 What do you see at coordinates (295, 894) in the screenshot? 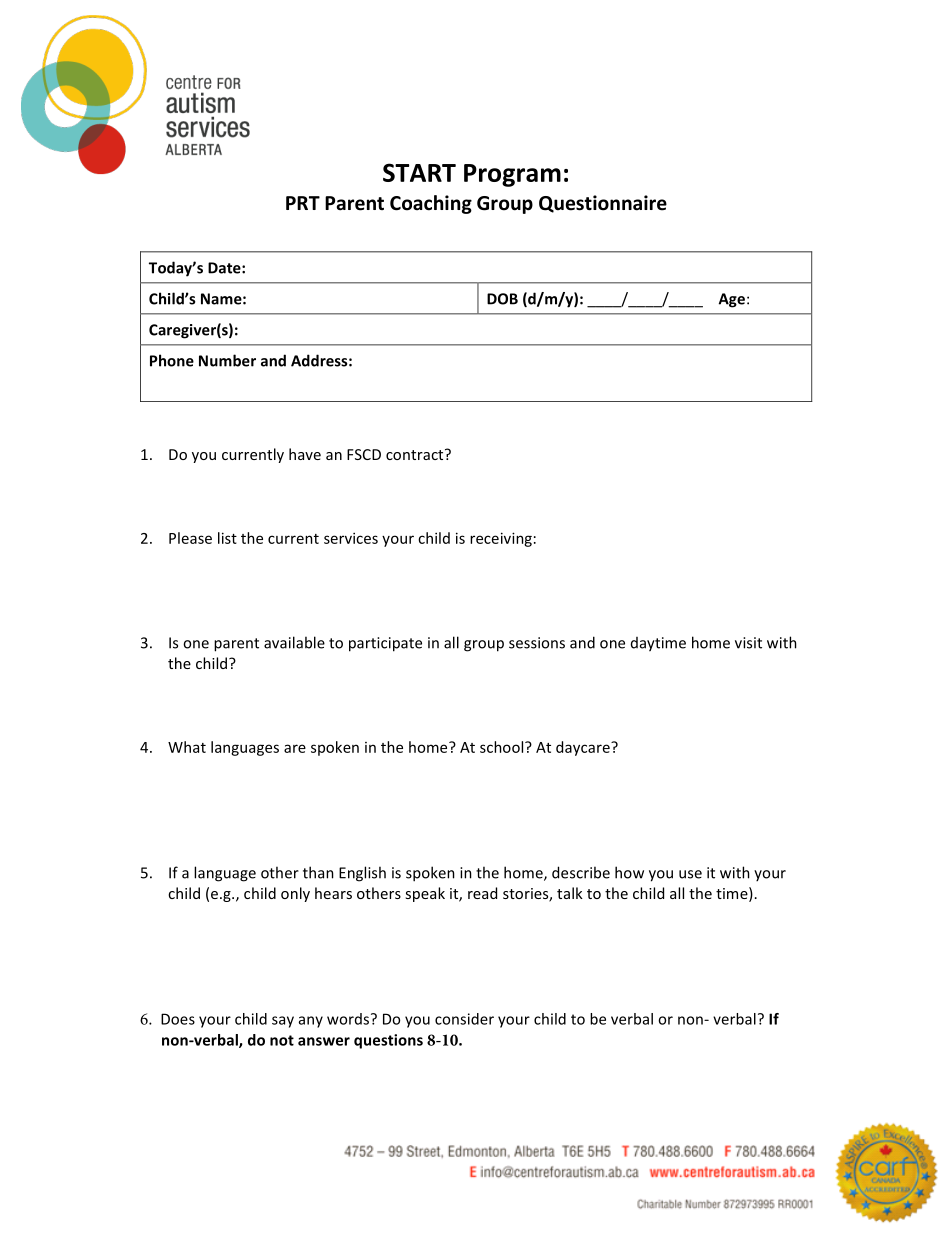
I see `only` at bounding box center [295, 894].
